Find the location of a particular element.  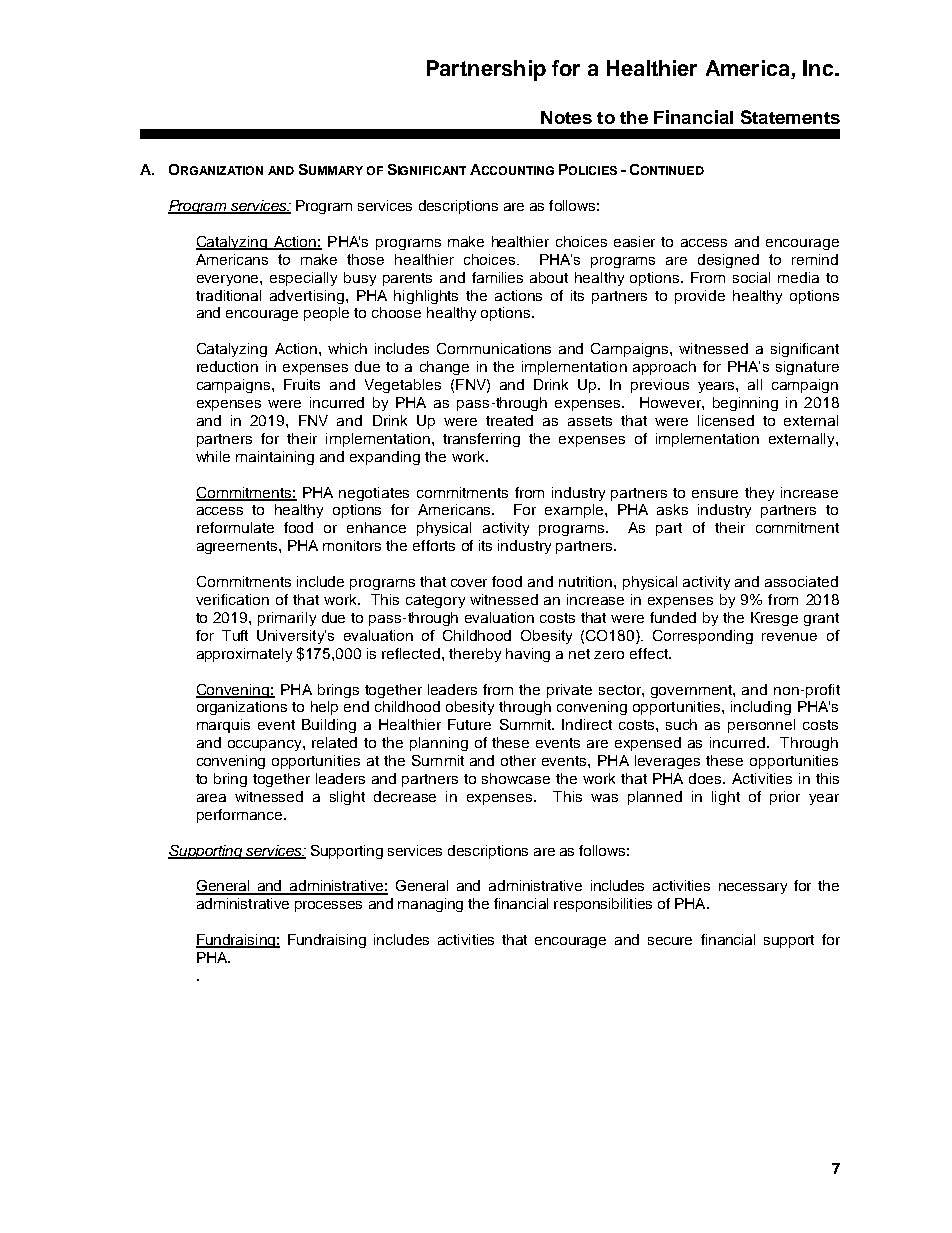

occupancy is located at coordinates (266, 745).
